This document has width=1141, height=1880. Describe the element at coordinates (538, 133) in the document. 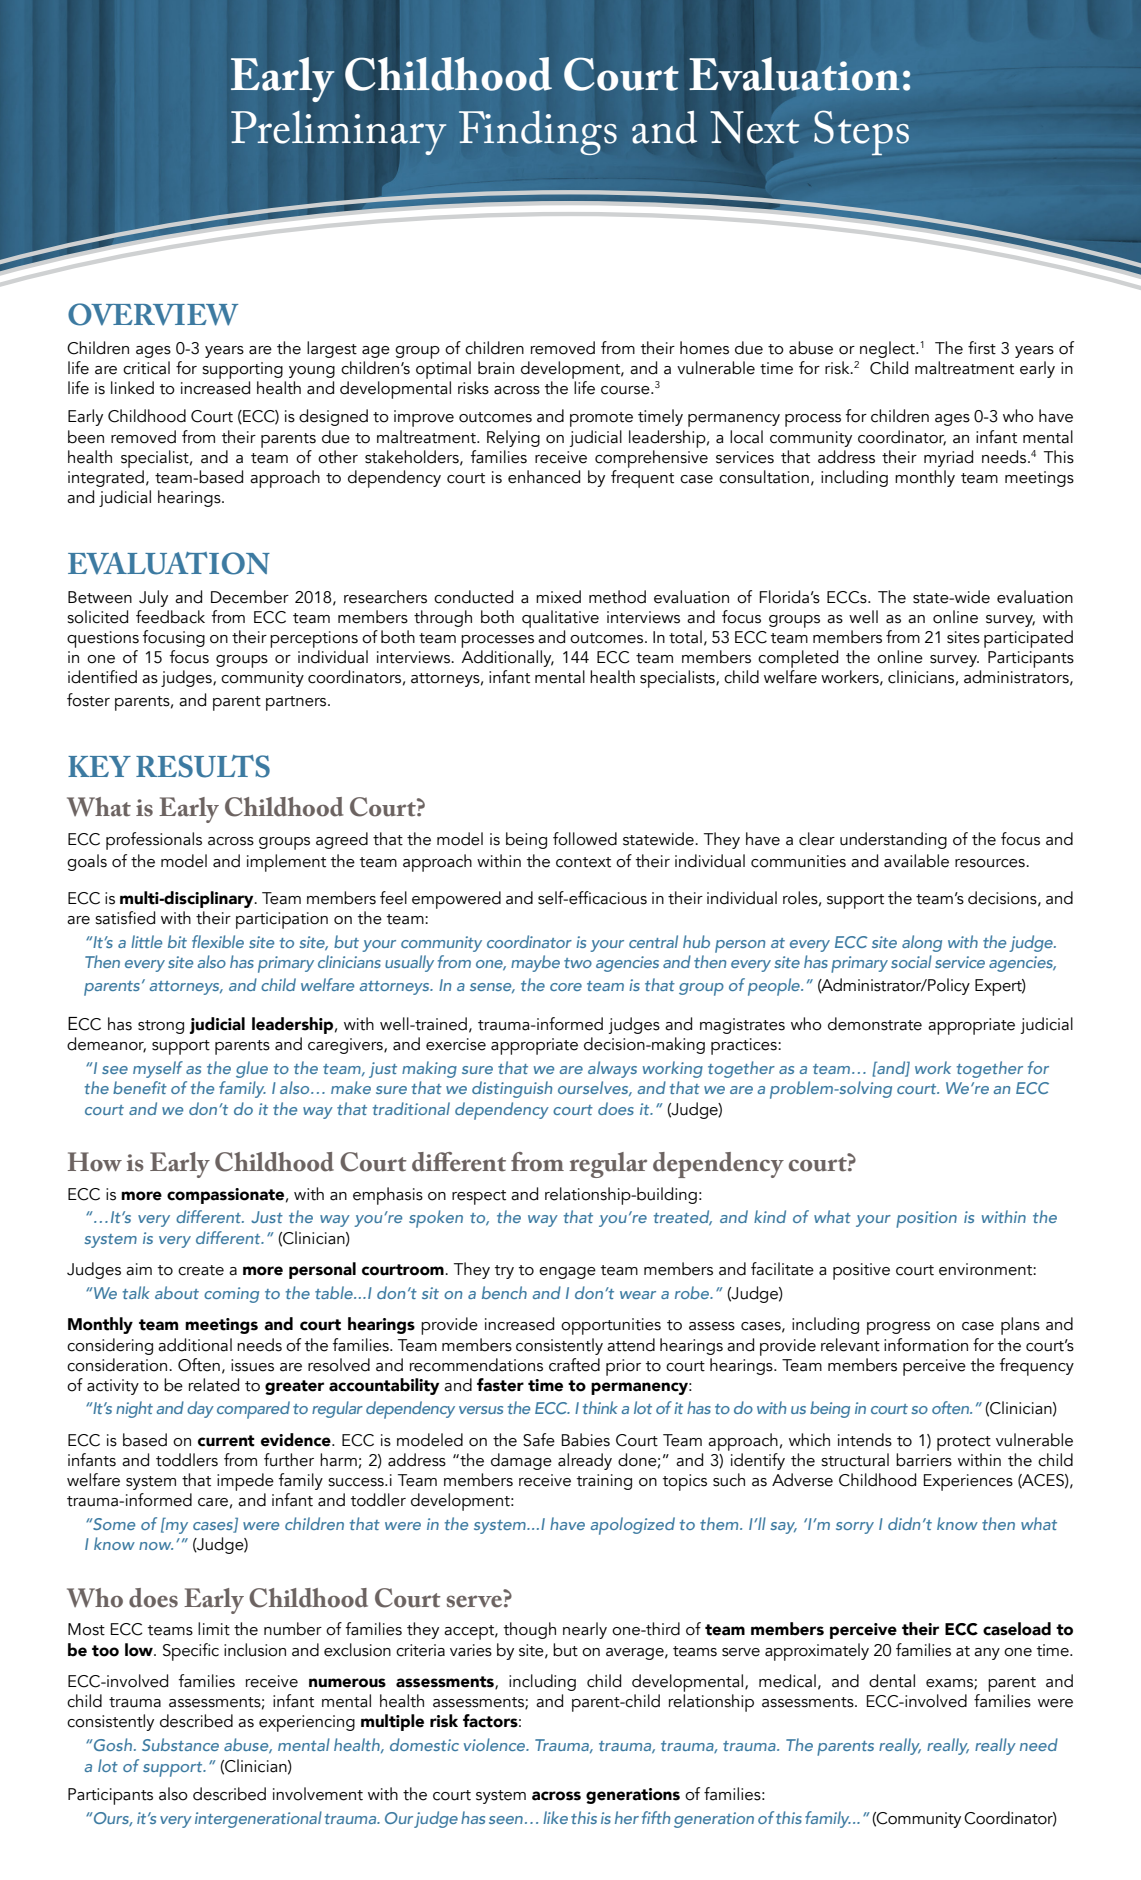

I see `Findings` at that location.
